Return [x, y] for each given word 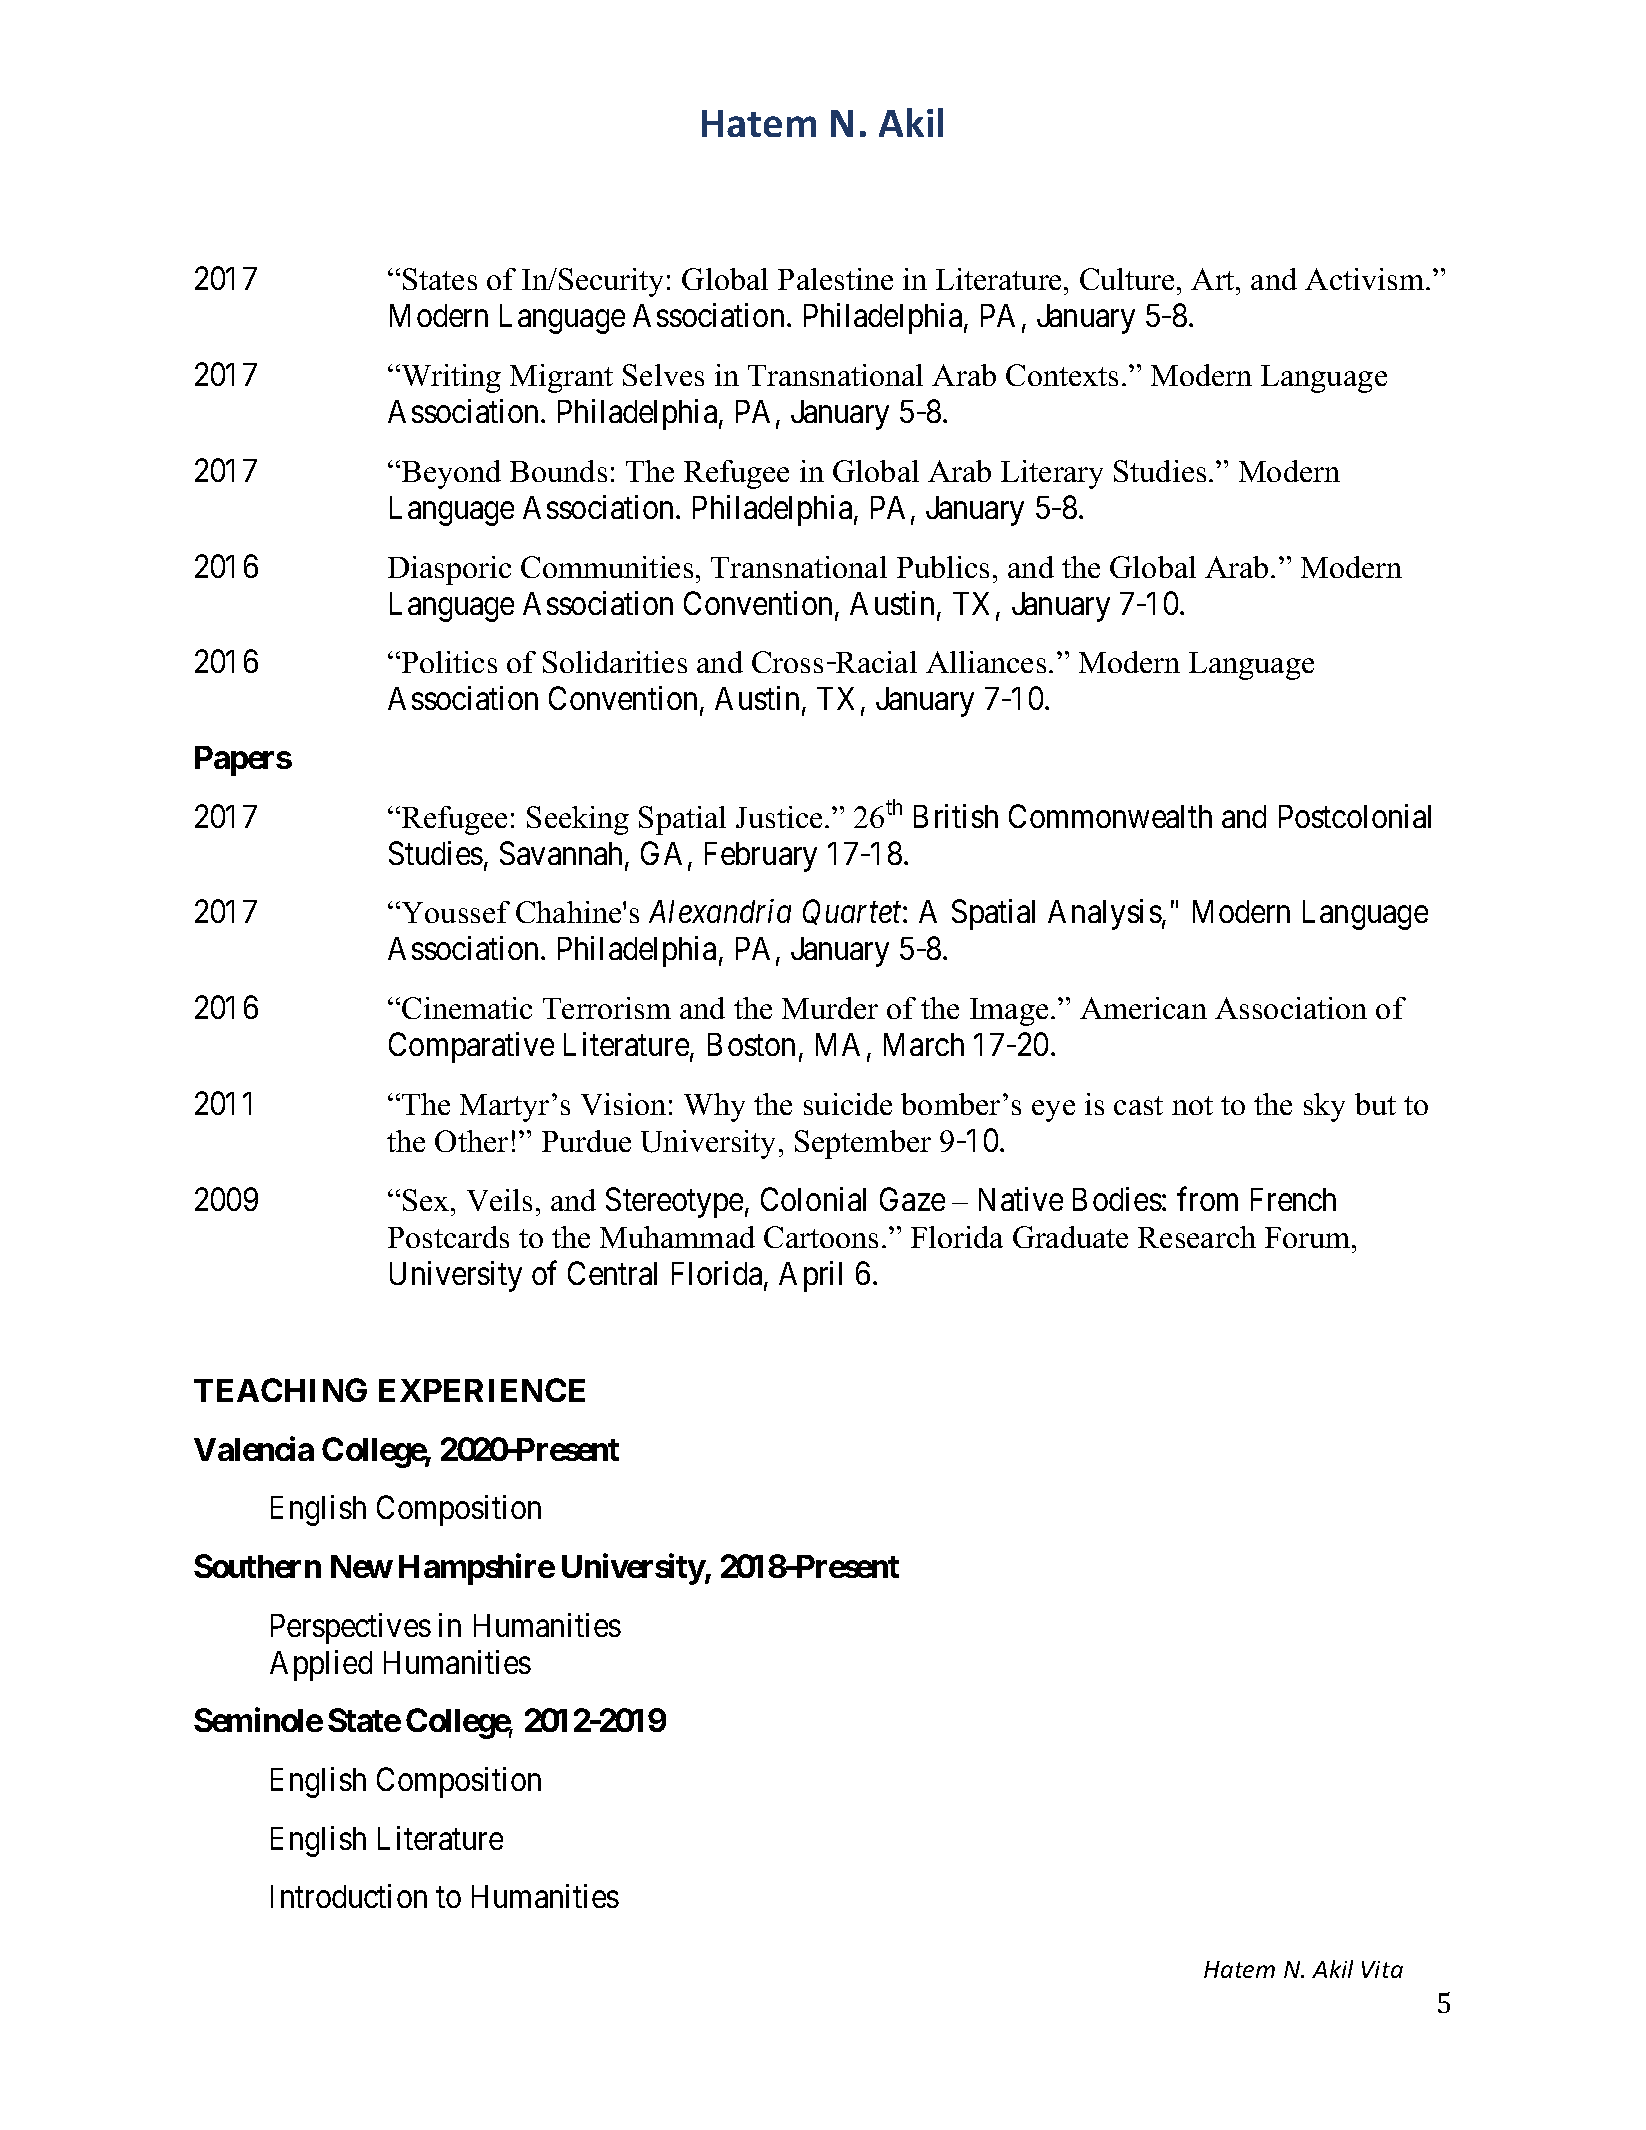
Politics [449, 662]
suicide [848, 1104]
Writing [450, 378]
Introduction [349, 1896]
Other [471, 1141]
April [810, 1276]
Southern [257, 1566]
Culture [1129, 279]
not [1192, 1105]
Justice [779, 817]
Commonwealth [1110, 816]
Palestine [835, 279]
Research [1197, 1237]
